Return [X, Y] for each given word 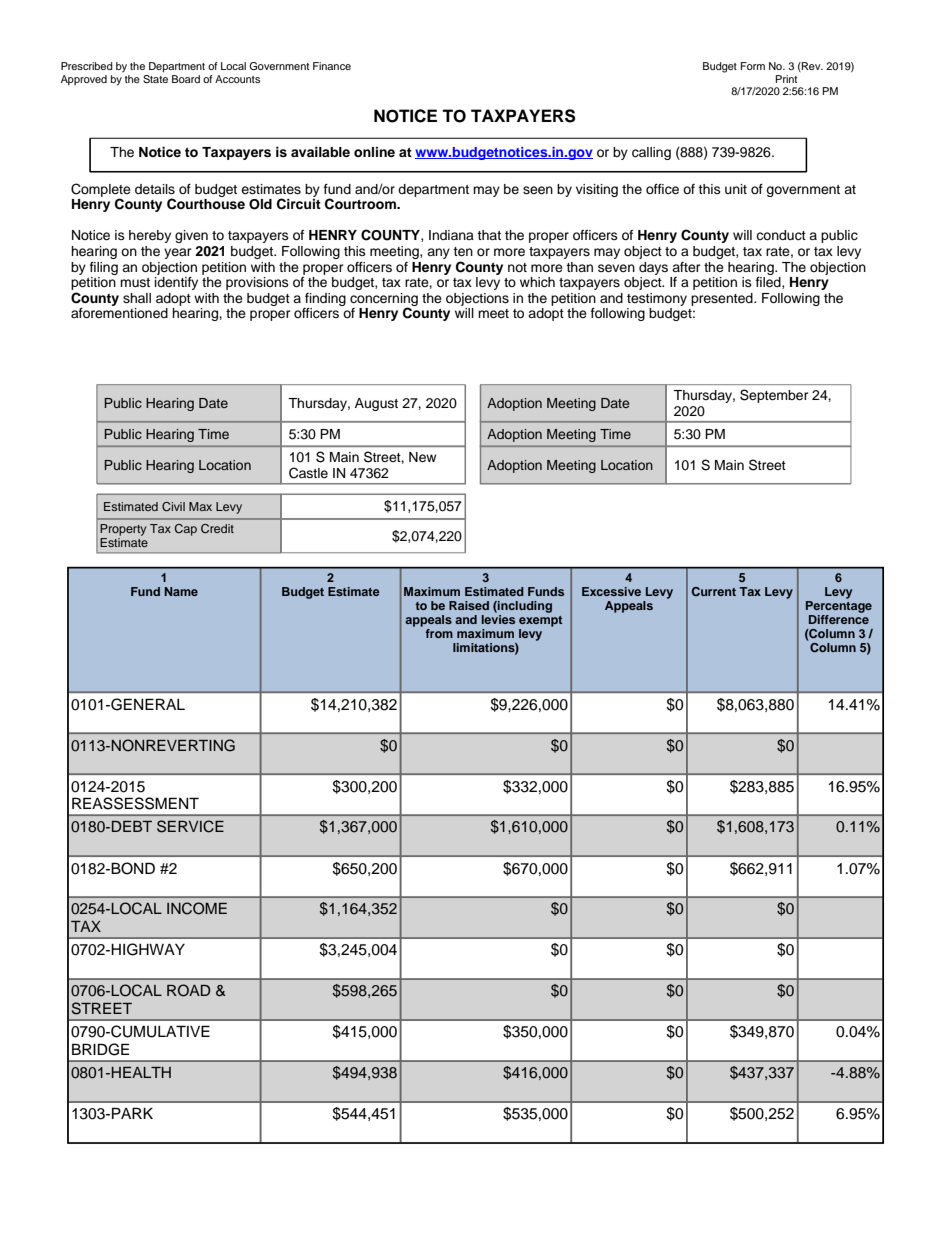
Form [753, 66]
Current [714, 591]
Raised [469, 605]
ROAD [189, 990]
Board [186, 79]
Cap [186, 530]
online [374, 152]
